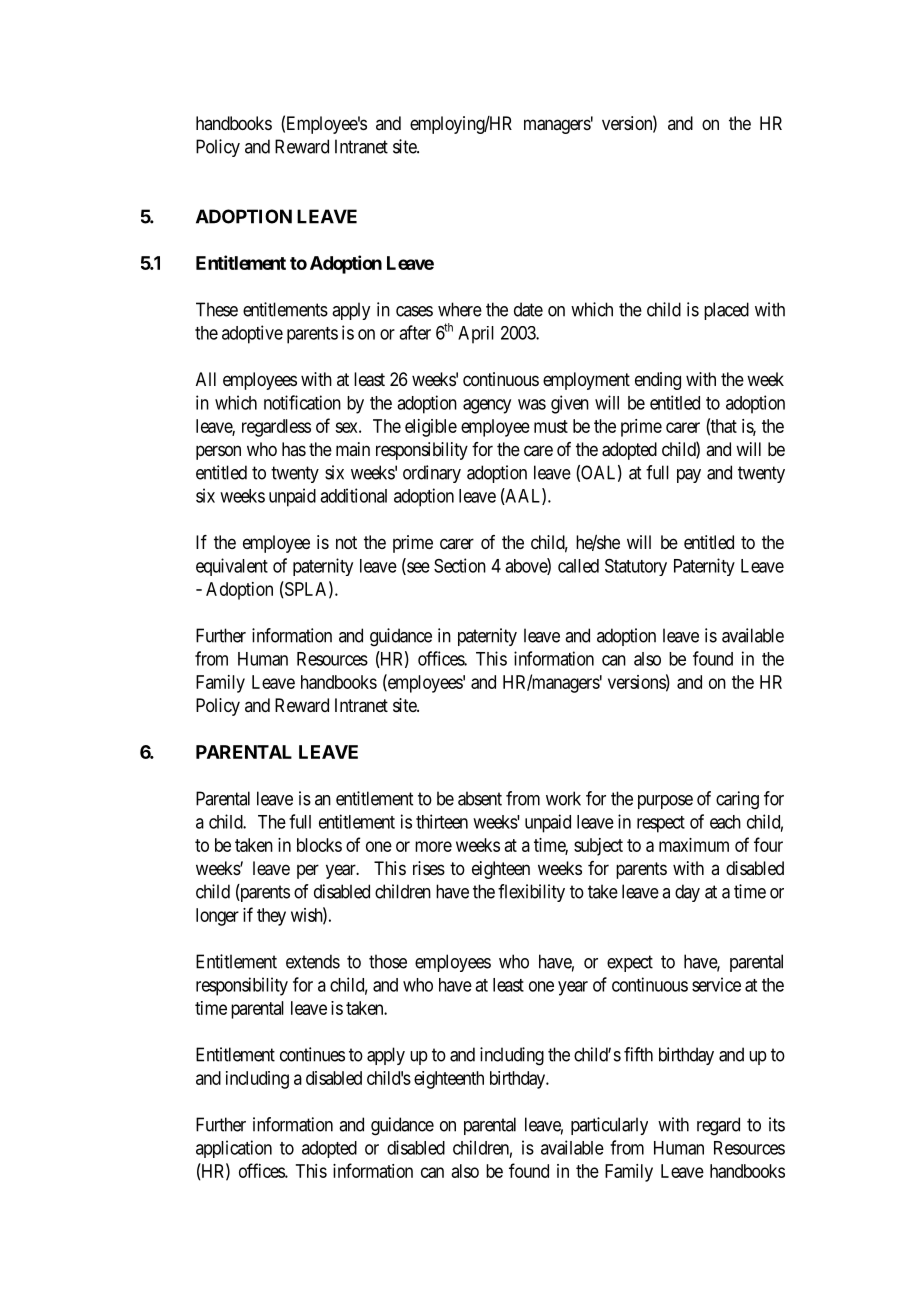 This screenshot has width=924, height=1307. What do you see at coordinates (234, 1149) in the screenshot?
I see `application` at bounding box center [234, 1149].
